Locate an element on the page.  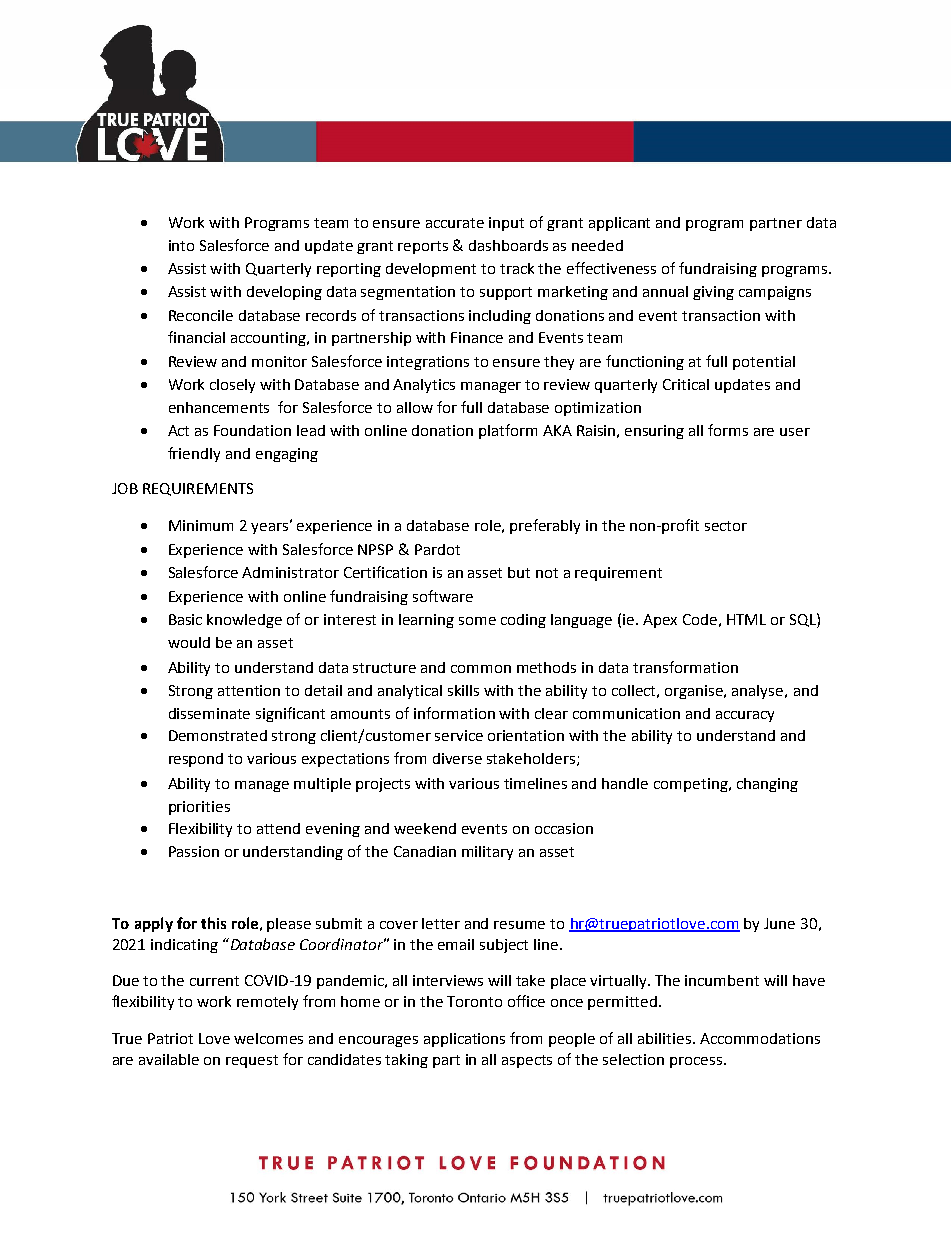
giving is located at coordinates (713, 293).
